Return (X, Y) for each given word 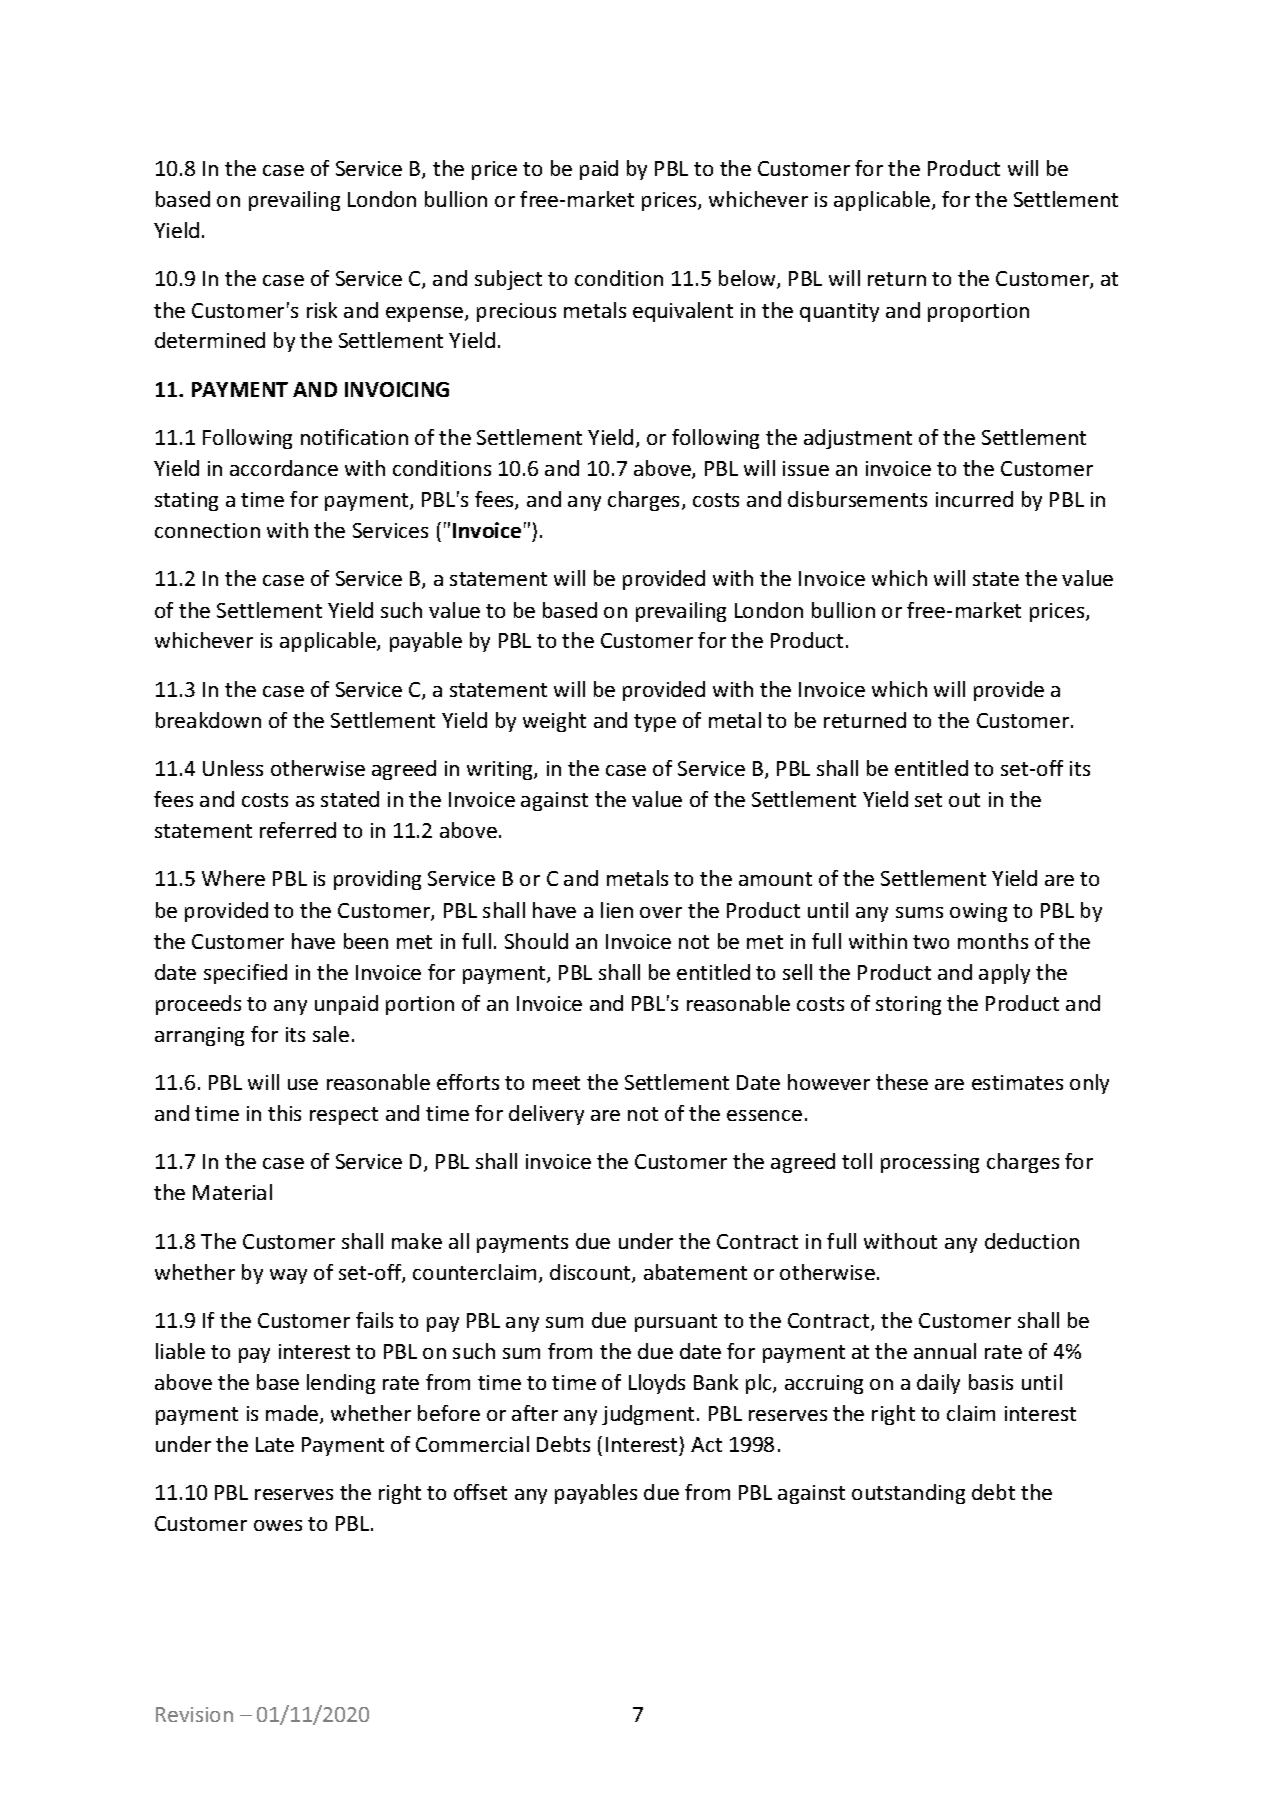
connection (207, 530)
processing (930, 1163)
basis (991, 1382)
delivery (546, 1115)
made (293, 1414)
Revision (194, 1714)
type (655, 723)
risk (322, 310)
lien (617, 910)
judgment (648, 1415)
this (284, 1113)
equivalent (683, 312)
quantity (839, 312)
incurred (974, 499)
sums (919, 912)
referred (298, 830)
